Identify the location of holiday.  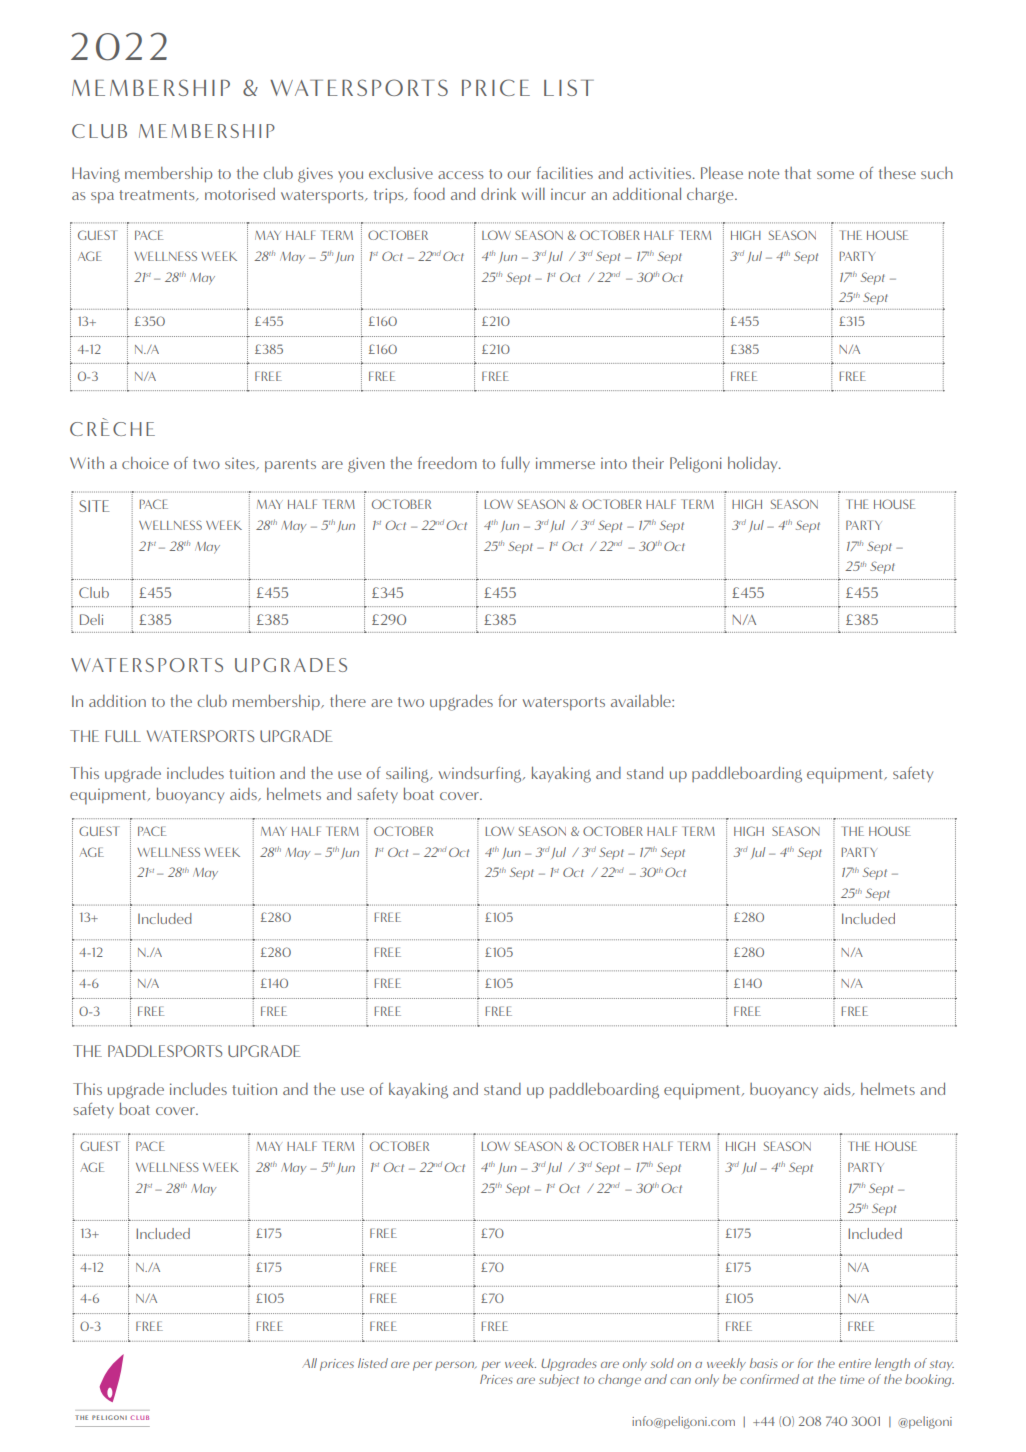
(754, 464).
